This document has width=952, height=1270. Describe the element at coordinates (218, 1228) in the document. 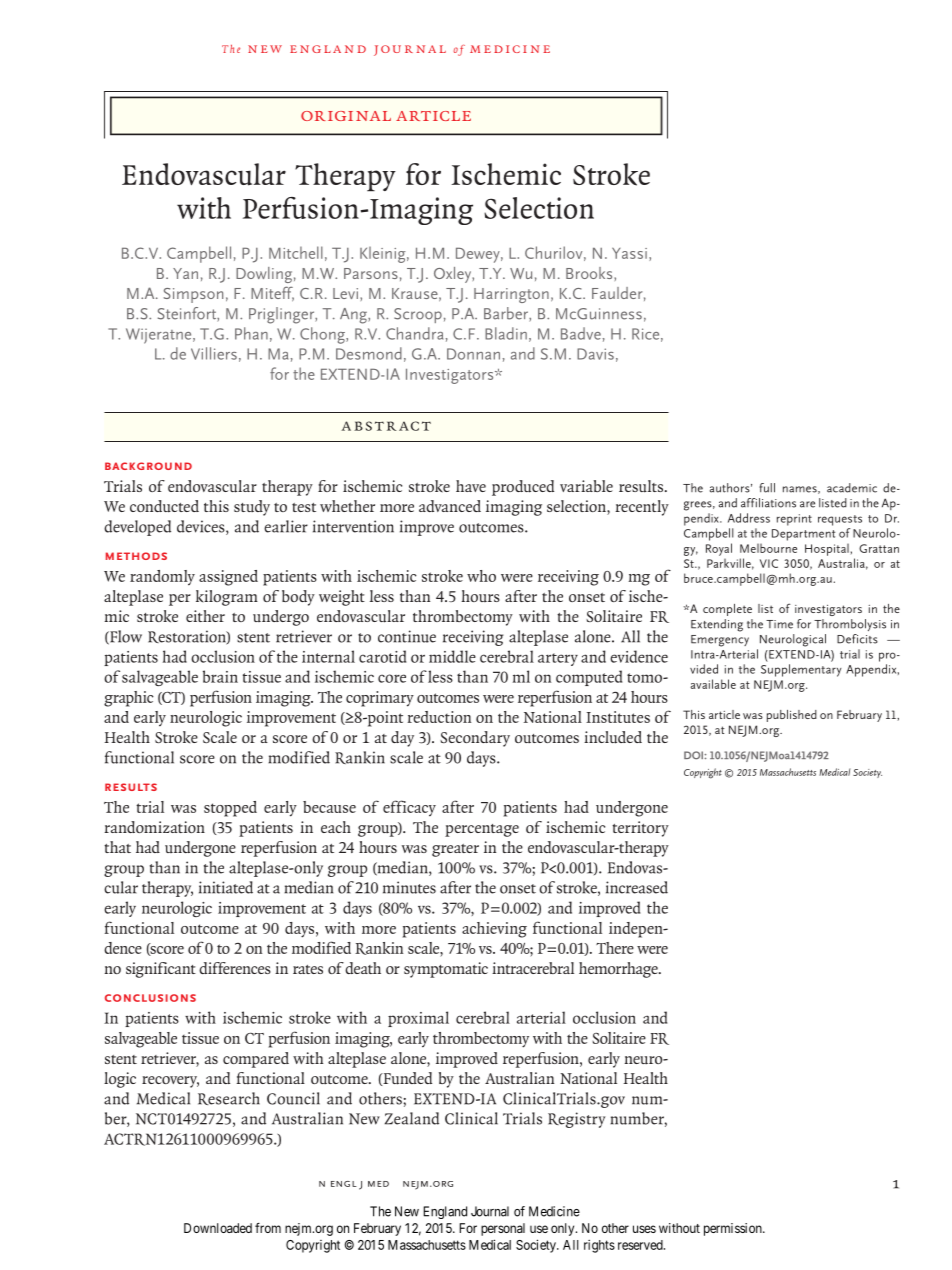

I see `Downloaded` at that location.
